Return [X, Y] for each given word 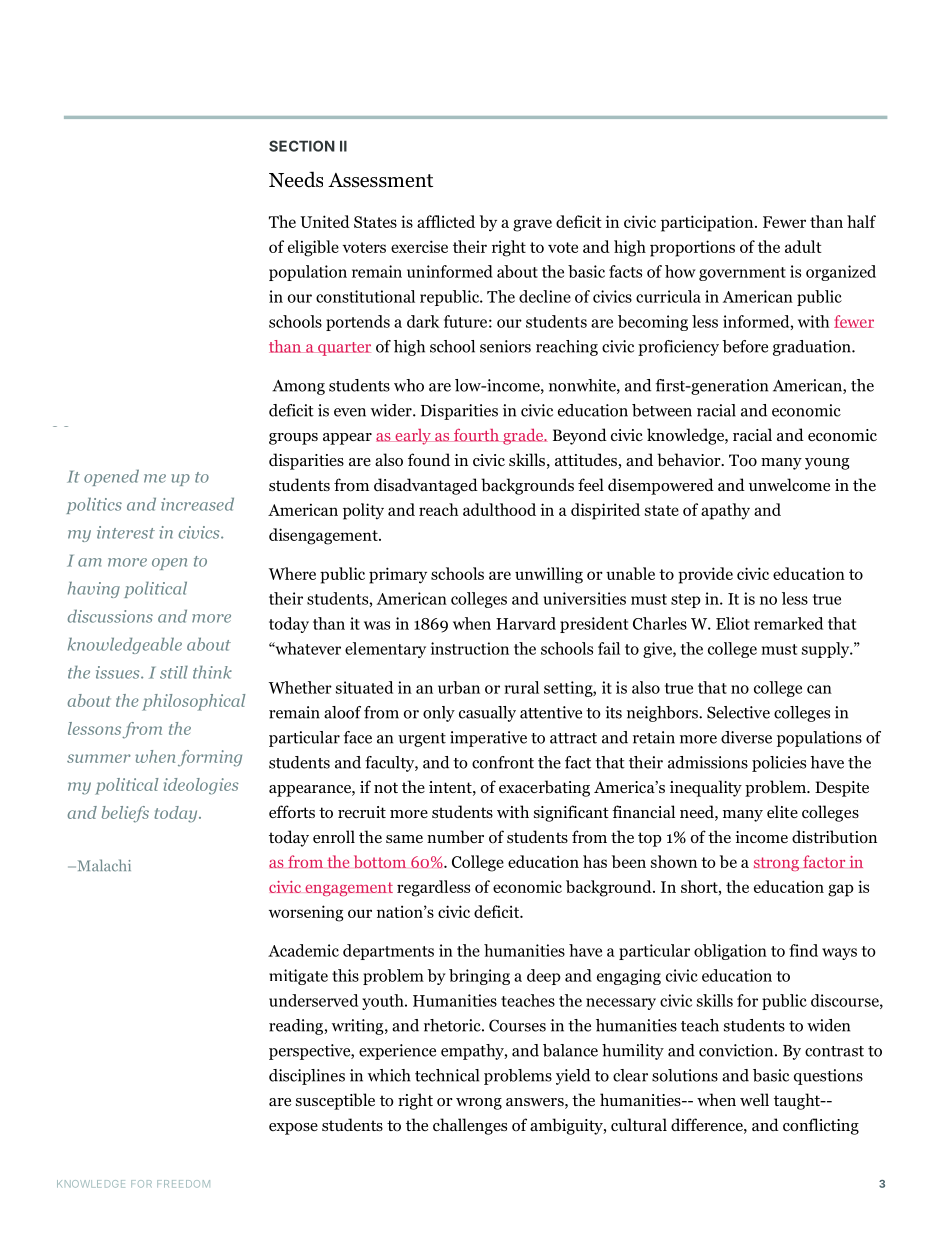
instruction [470, 648]
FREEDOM [183, 1184]
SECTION [302, 146]
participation [708, 223]
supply [827, 650]
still [174, 672]
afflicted [446, 221]
